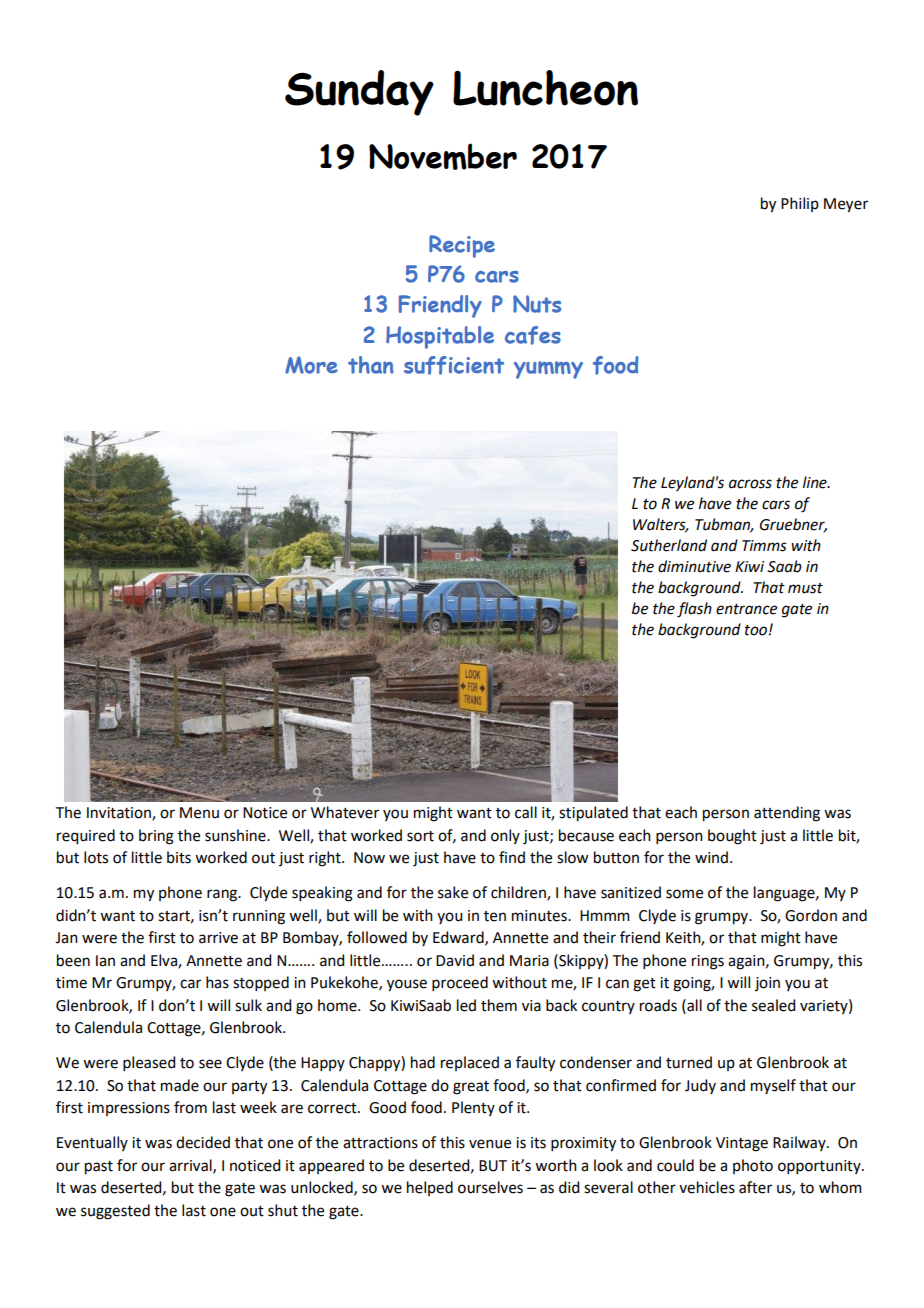  What do you see at coordinates (732, 837) in the screenshot?
I see `bought` at bounding box center [732, 837].
